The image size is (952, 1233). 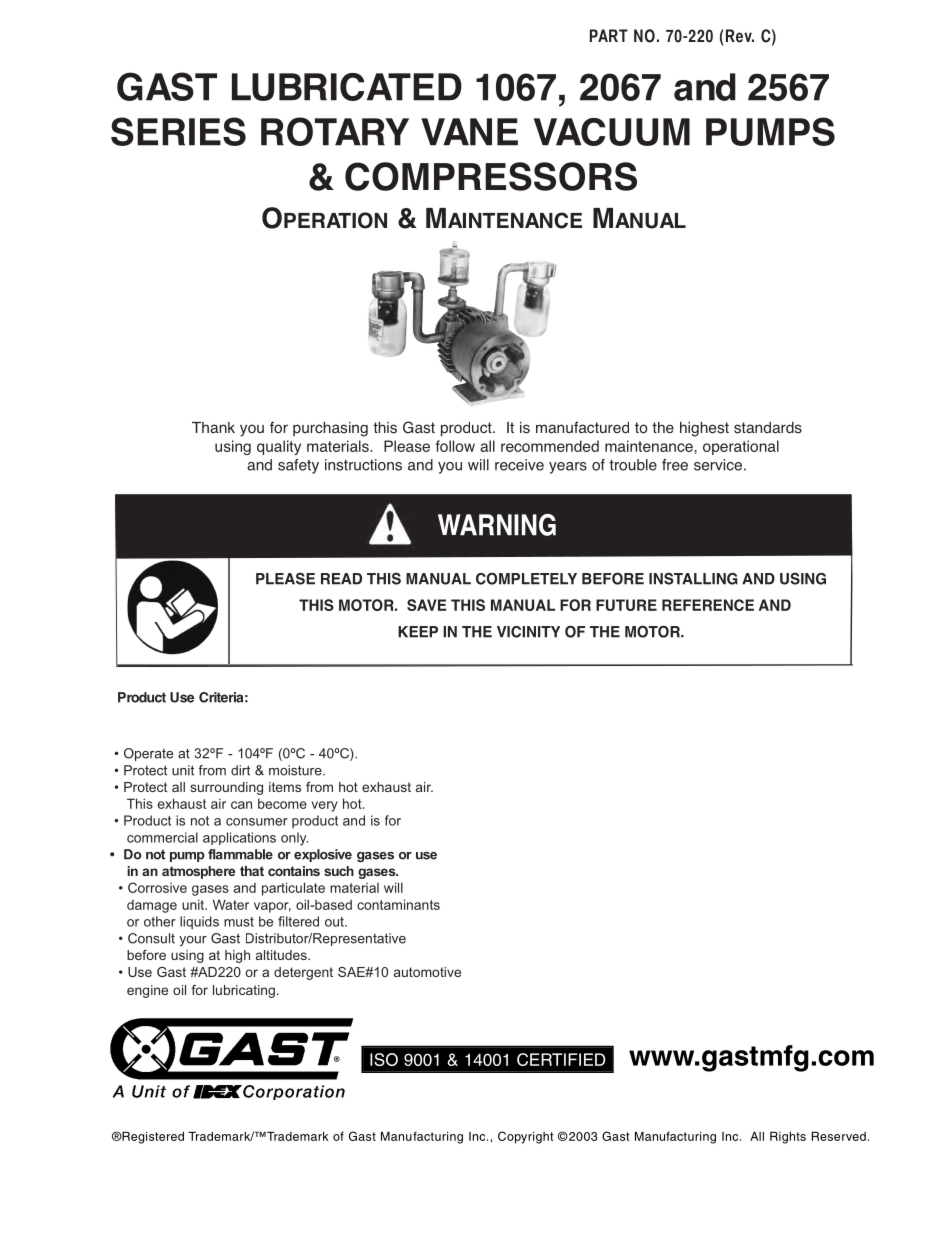 What do you see at coordinates (341, 579) in the screenshot?
I see `READ` at bounding box center [341, 579].
